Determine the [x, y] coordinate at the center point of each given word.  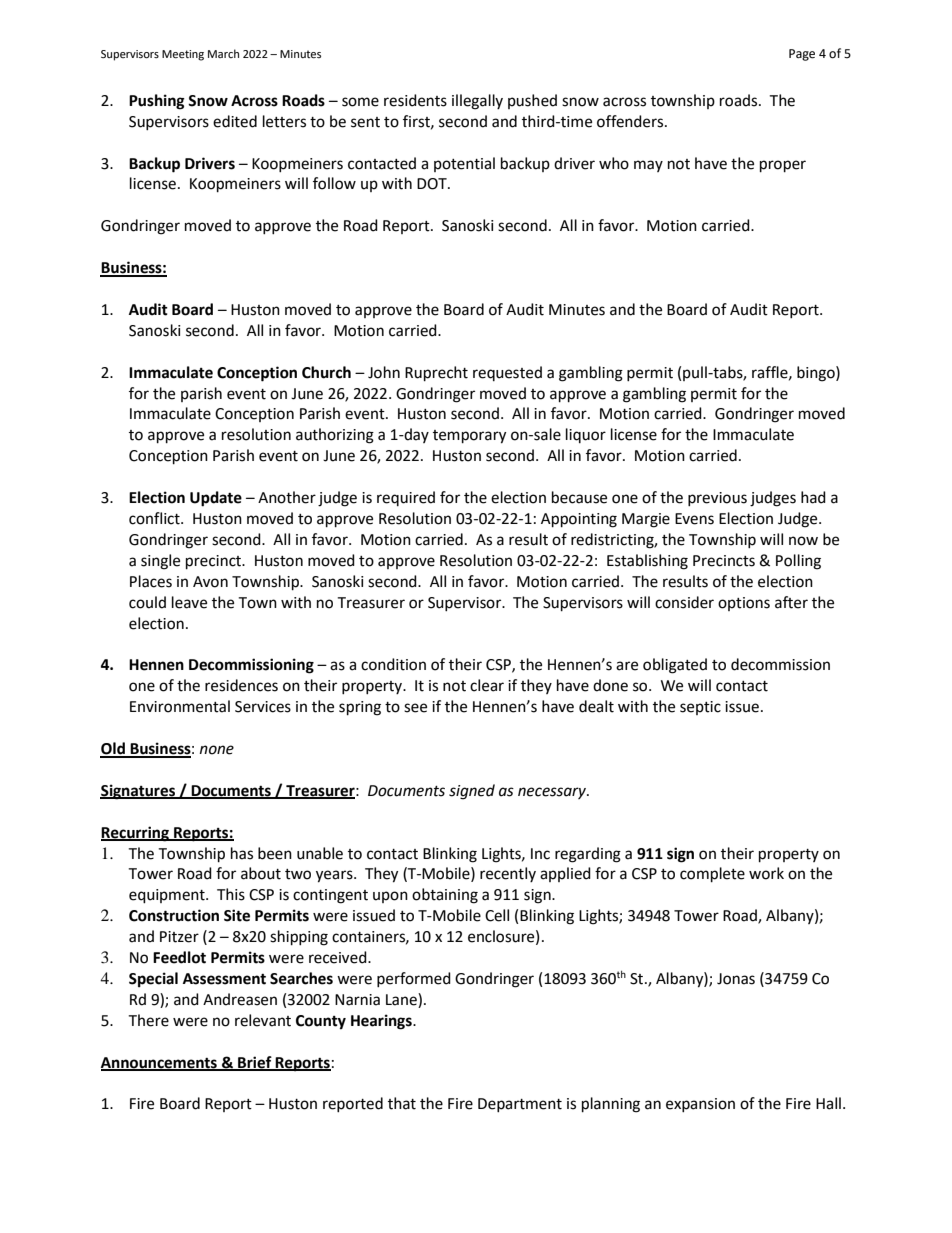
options [744, 604]
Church [326, 372]
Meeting [183, 55]
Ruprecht [436, 374]
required [406, 498]
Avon [210, 582]
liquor [586, 435]
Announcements [160, 1063]
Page [802, 55]
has [242, 853]
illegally [477, 102]
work [766, 873]
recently [508, 874]
